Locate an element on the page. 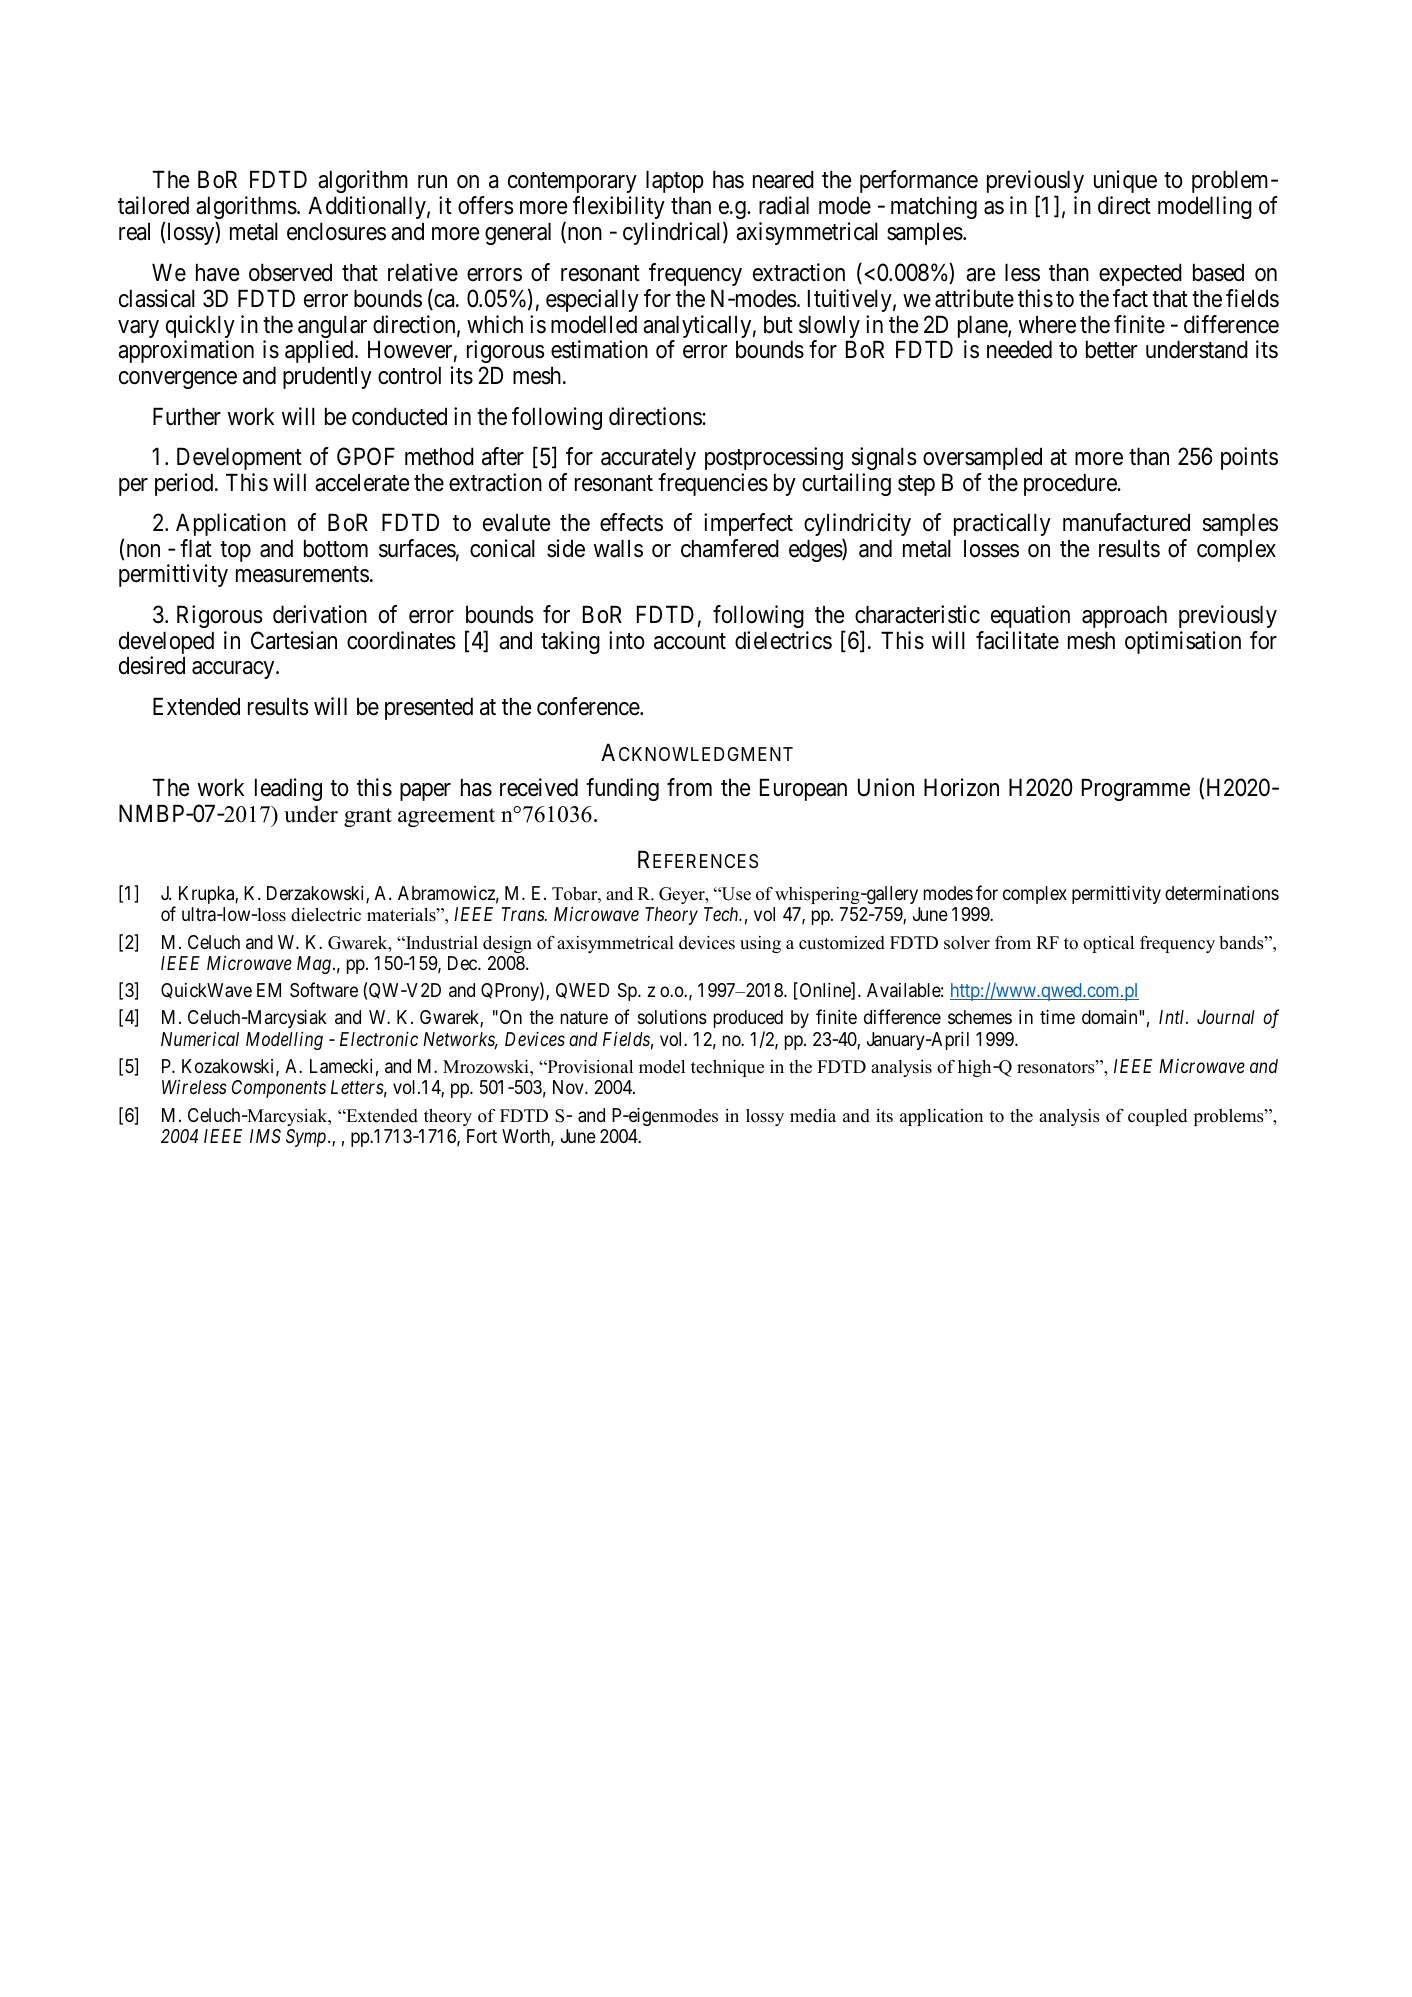  period is located at coordinates (185, 484).
